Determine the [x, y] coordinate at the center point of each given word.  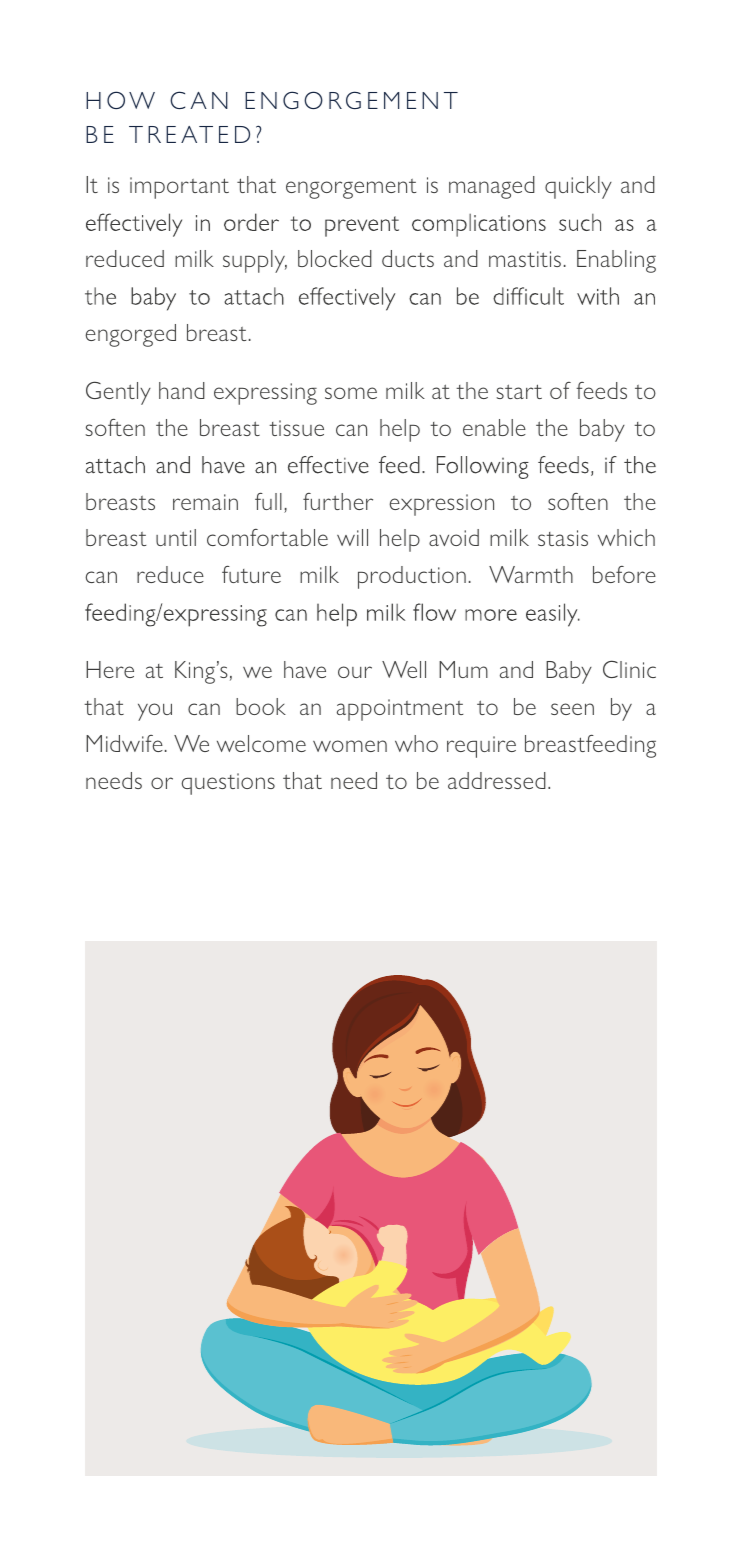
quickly [578, 187]
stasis [563, 538]
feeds [601, 390]
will [352, 537]
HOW [120, 100]
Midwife [124, 743]
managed [492, 187]
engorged [130, 335]
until [176, 537]
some [351, 393]
